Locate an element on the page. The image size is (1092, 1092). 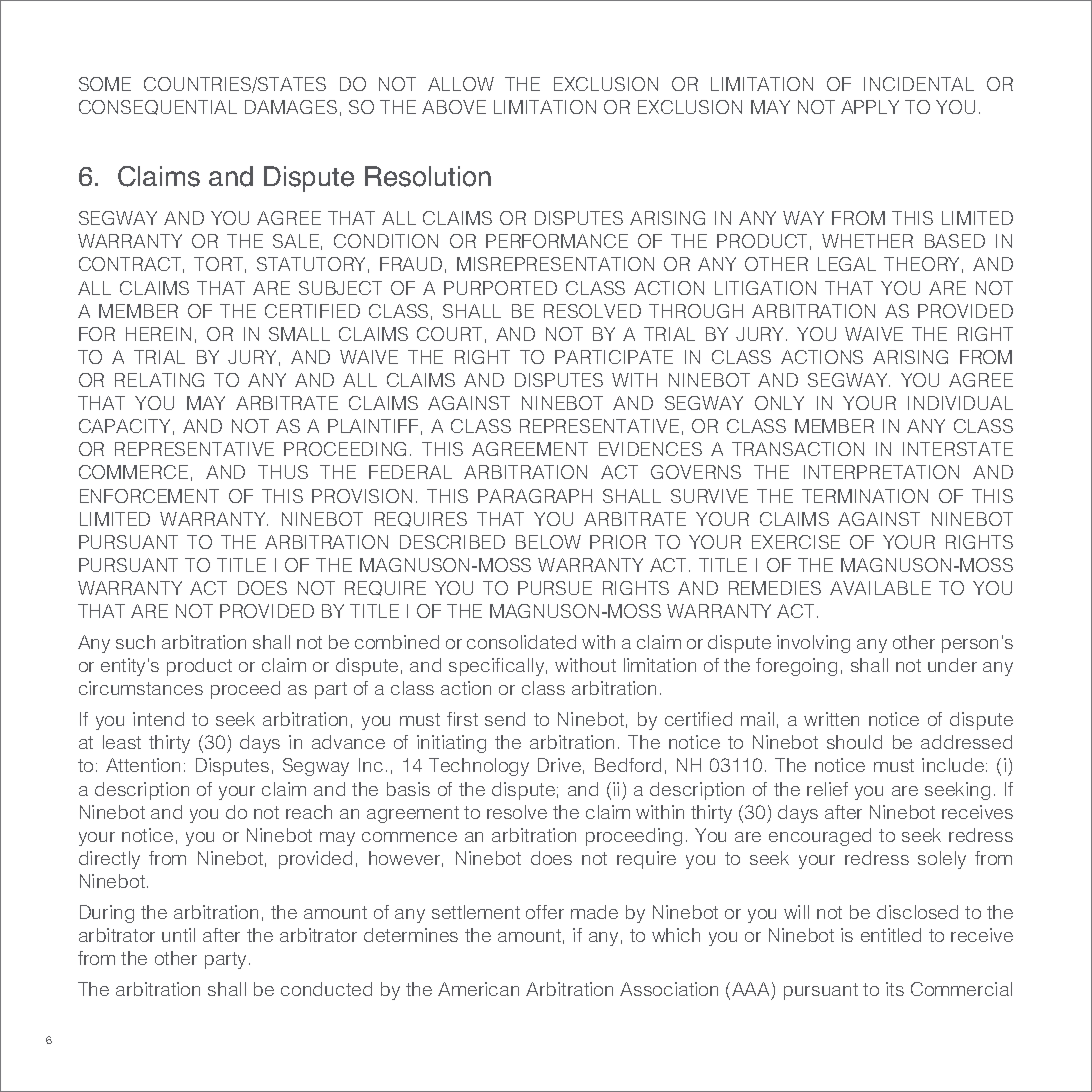
foregoing is located at coordinates (796, 667).
